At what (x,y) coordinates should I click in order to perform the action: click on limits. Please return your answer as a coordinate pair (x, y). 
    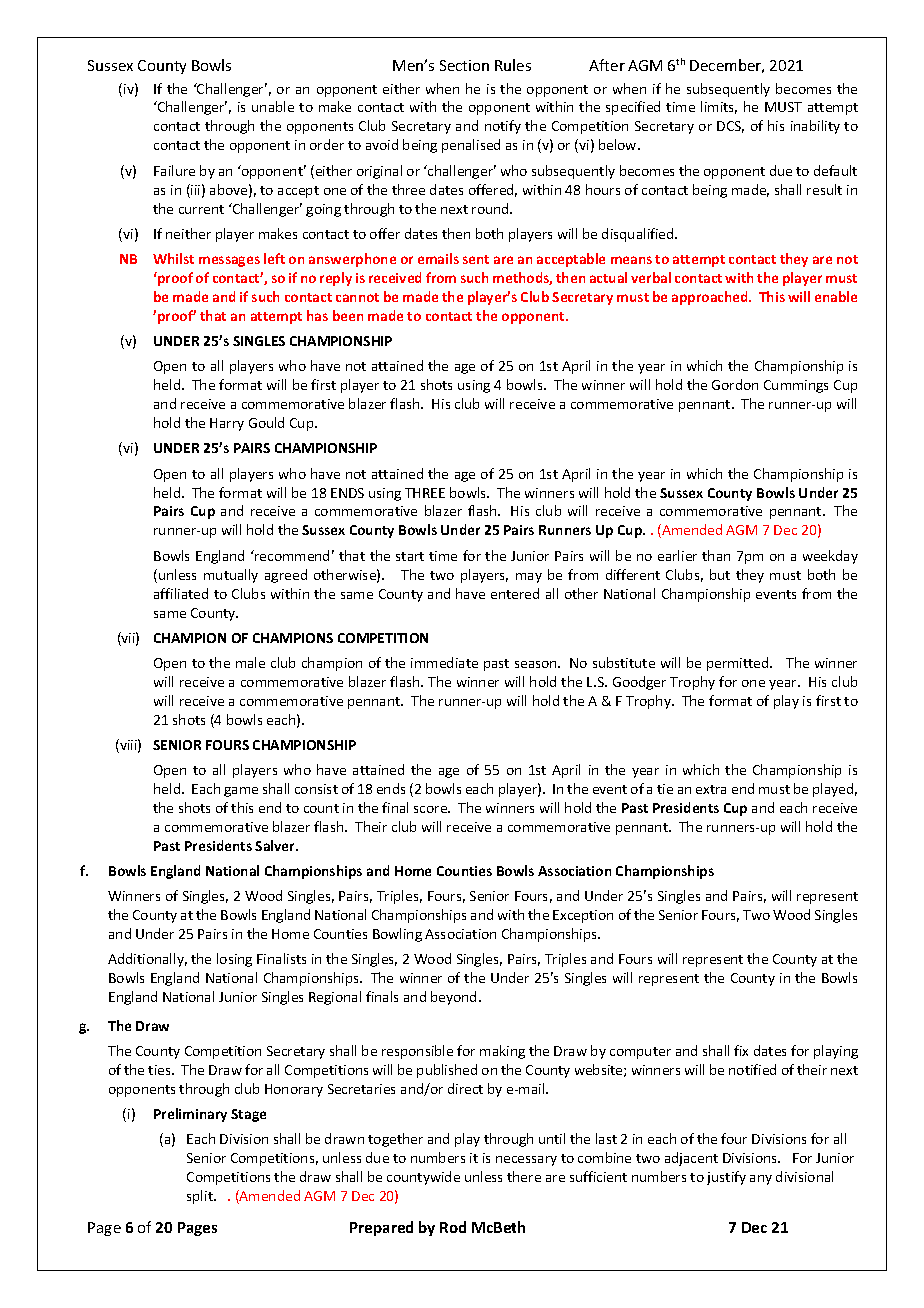
    Looking at the image, I should click on (719, 107).
